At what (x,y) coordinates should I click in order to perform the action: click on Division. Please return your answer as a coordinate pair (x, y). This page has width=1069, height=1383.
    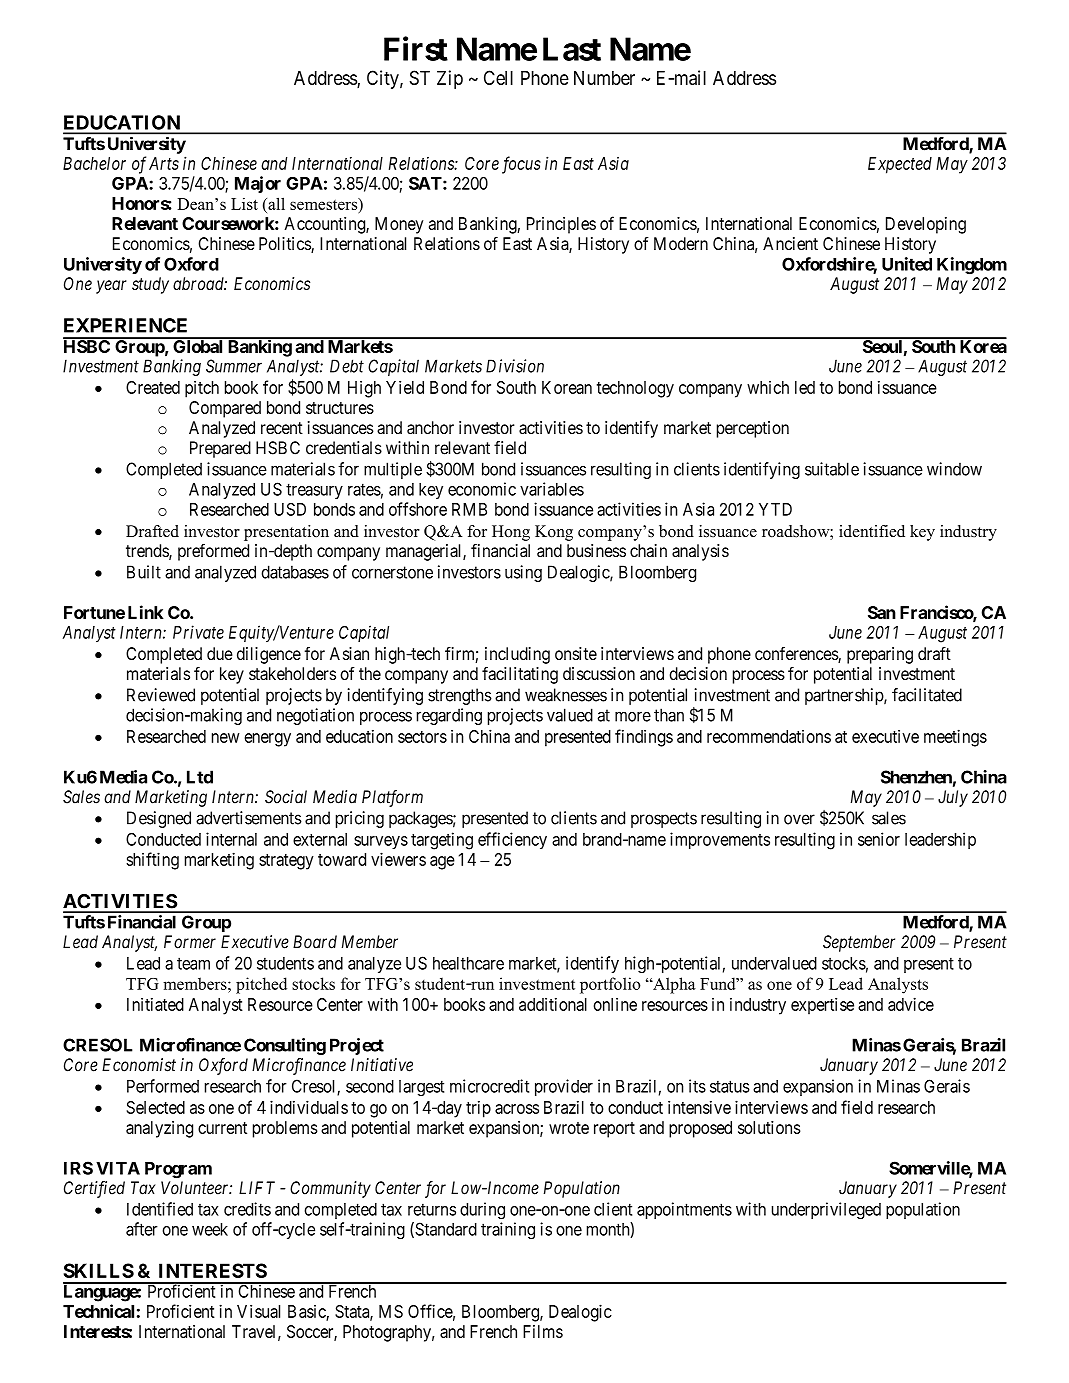
    Looking at the image, I should click on (515, 366).
